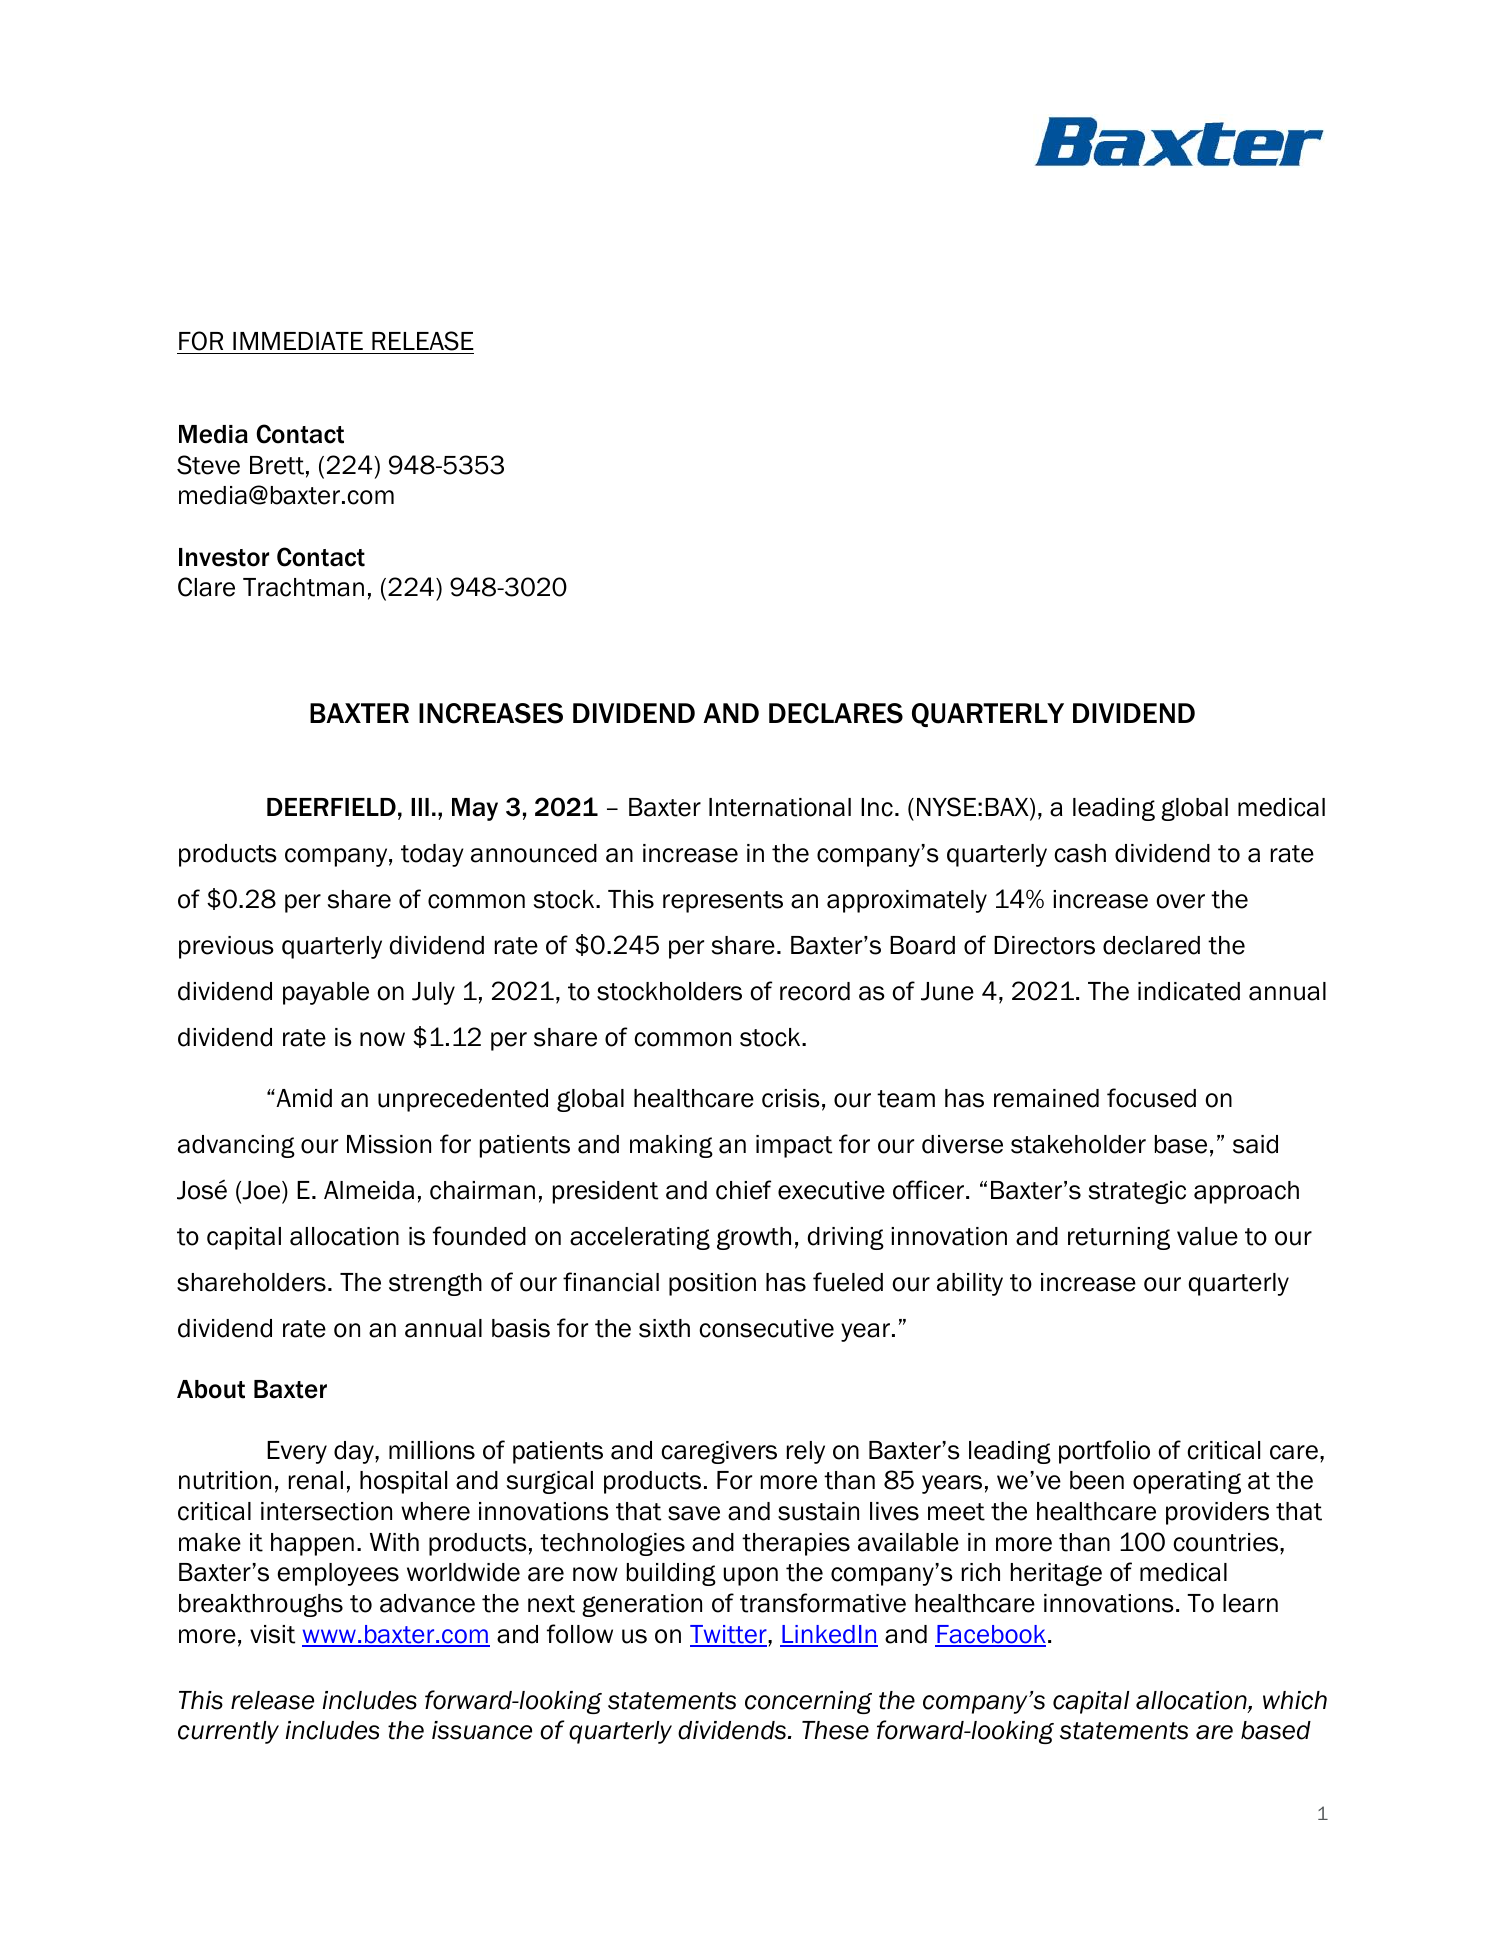 This image has width=1505, height=1947. Describe the element at coordinates (303, 587) in the image. I see `Trachtman` at that location.
